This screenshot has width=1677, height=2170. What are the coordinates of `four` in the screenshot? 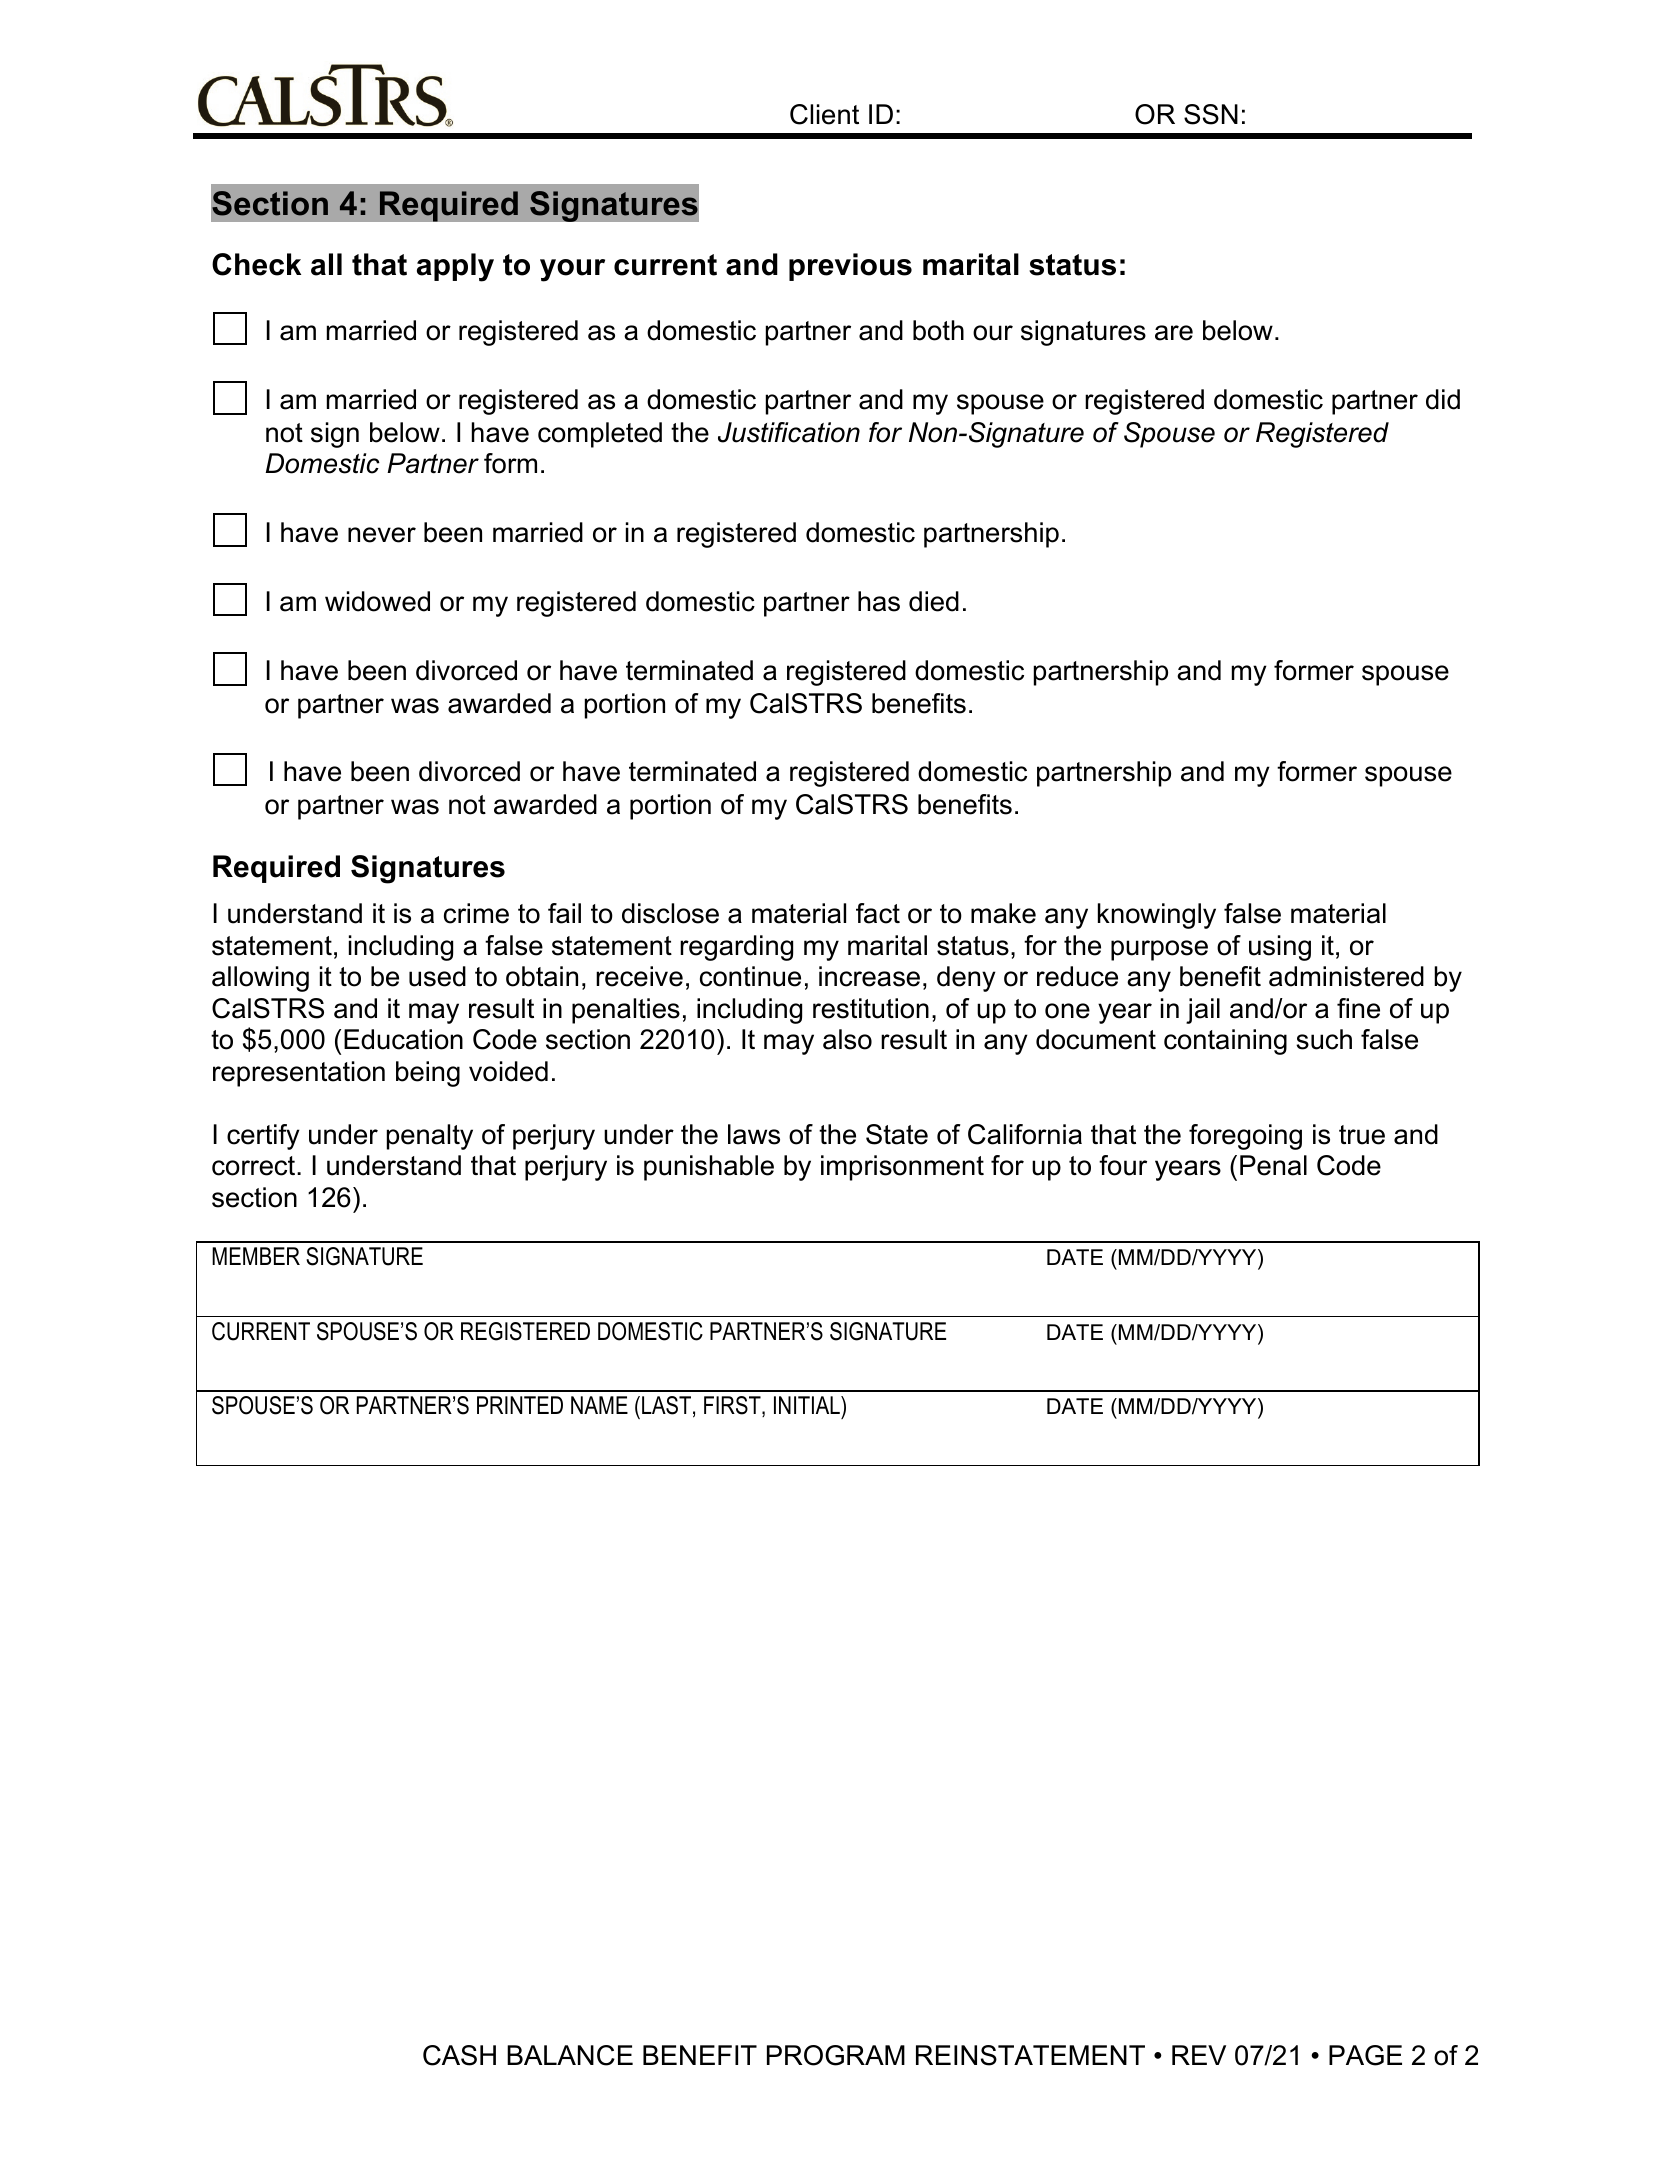 It's located at (1123, 1165).
